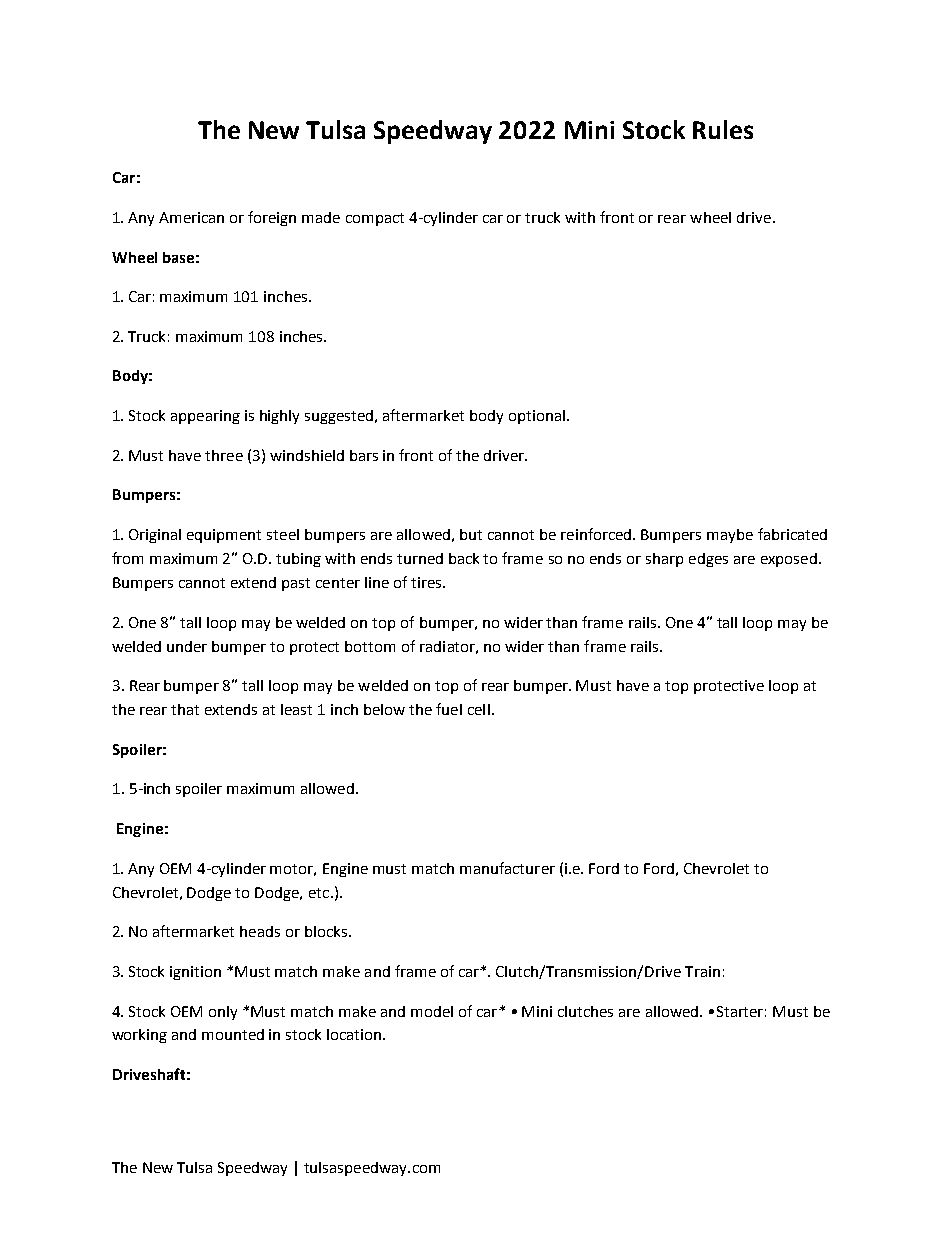 Image resolution: width=952 pixels, height=1233 pixels. What do you see at coordinates (224, 536) in the document?
I see `equipment` at bounding box center [224, 536].
